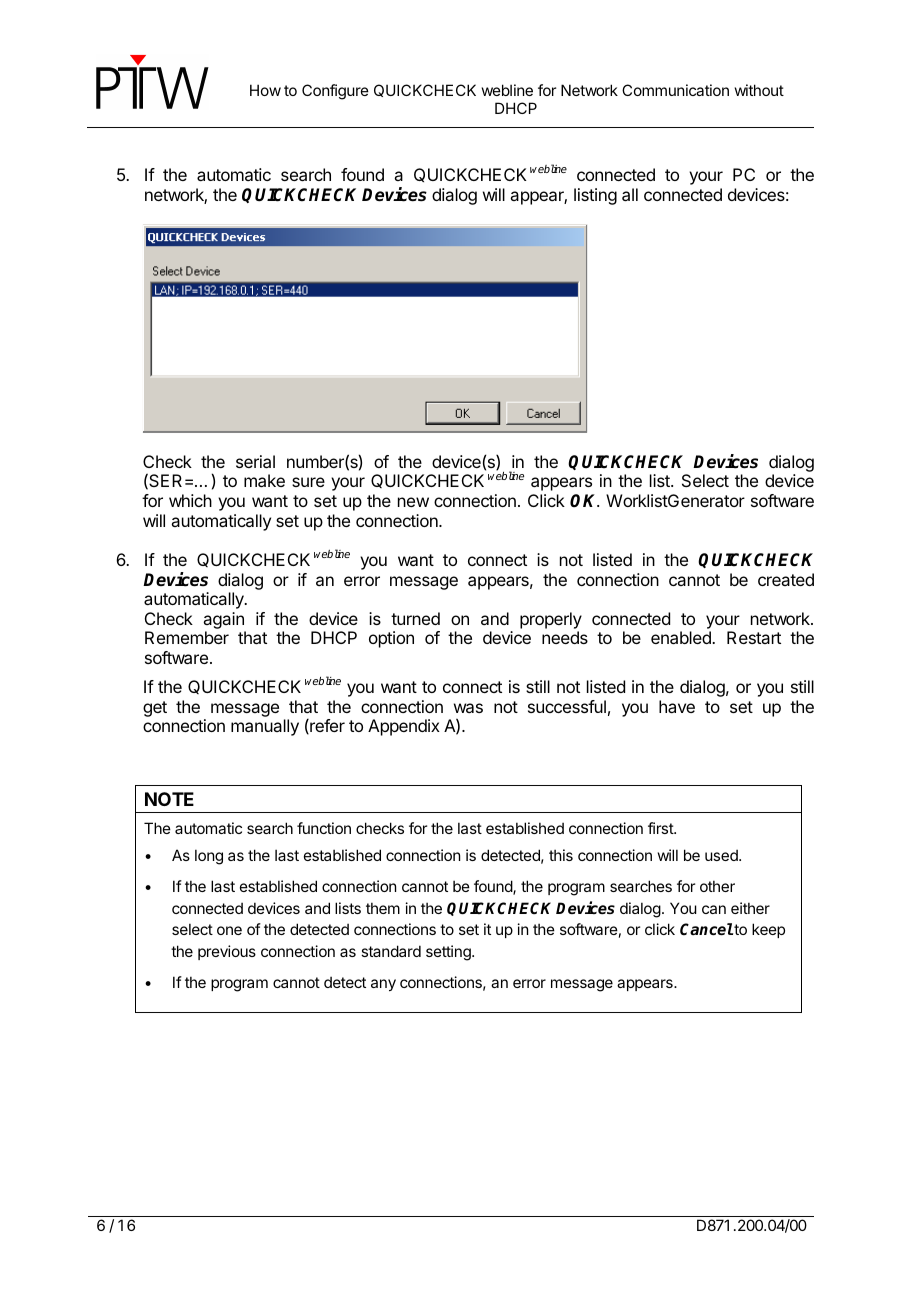  What do you see at coordinates (677, 706) in the screenshot?
I see `have` at bounding box center [677, 706].
